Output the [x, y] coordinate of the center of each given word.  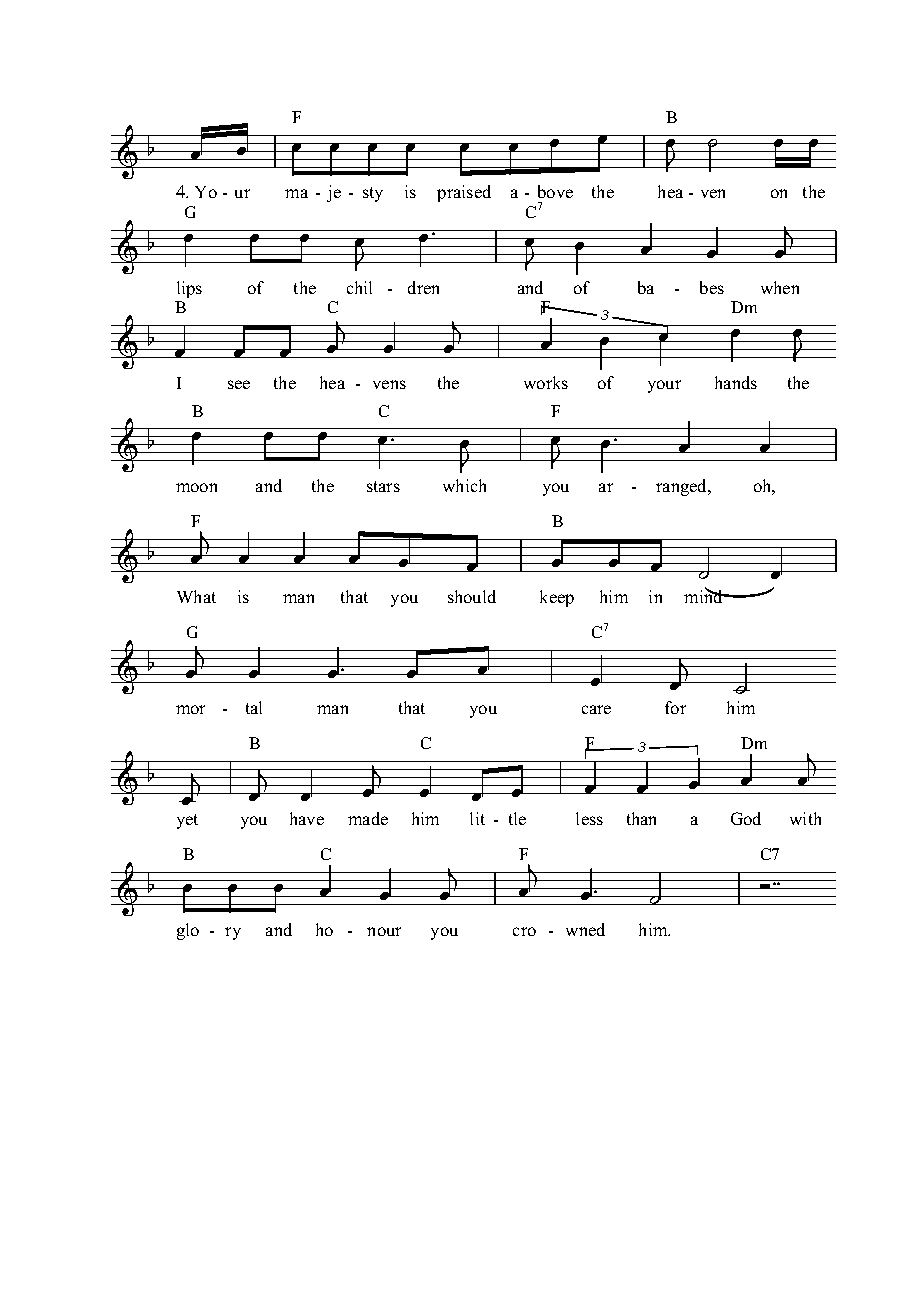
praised [464, 193]
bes [712, 287]
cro [524, 931]
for [675, 707]
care [596, 709]
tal [254, 707]
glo [188, 931]
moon [196, 487]
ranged [683, 487]
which [464, 485]
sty [373, 194]
